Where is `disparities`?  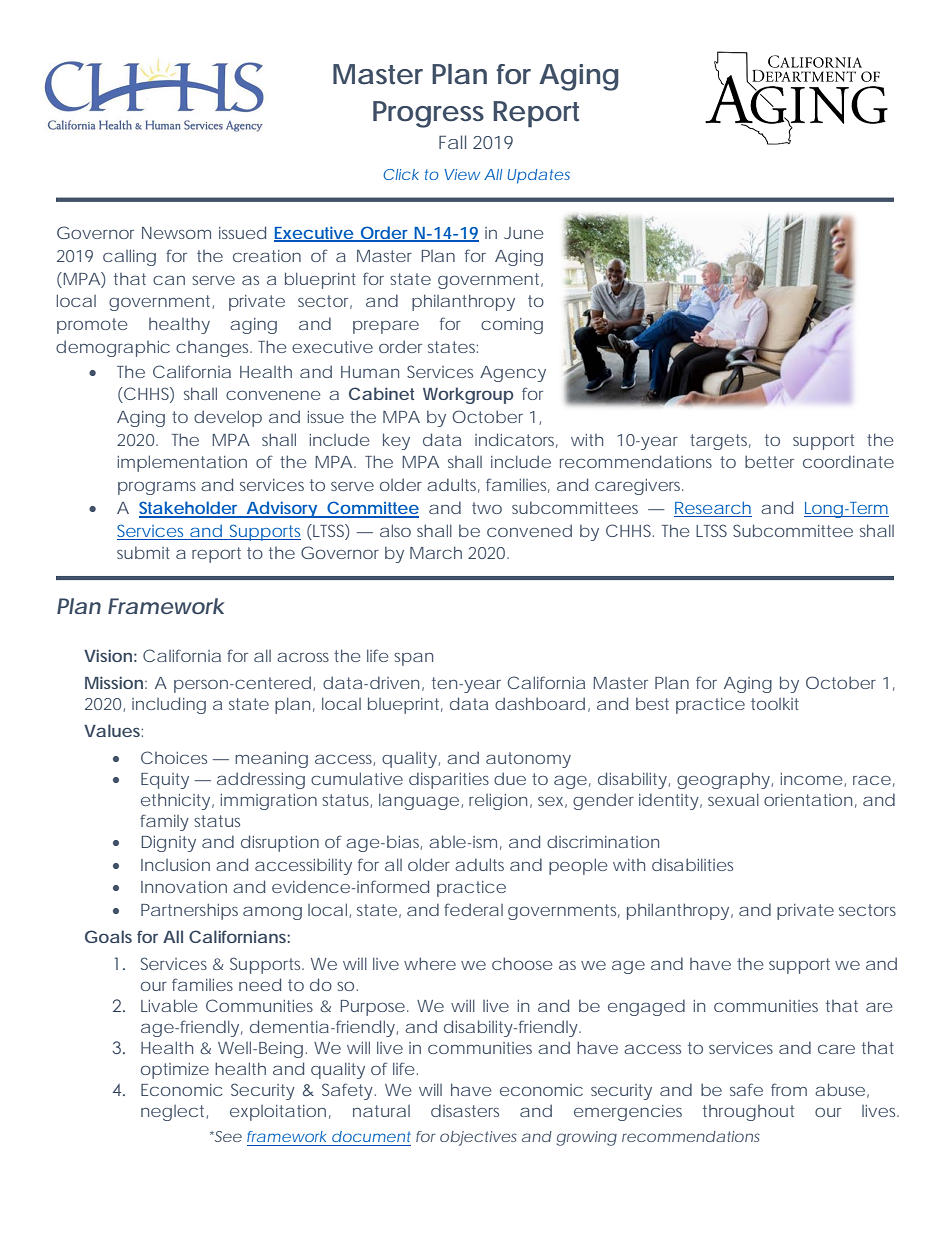
disparities is located at coordinates (449, 780).
